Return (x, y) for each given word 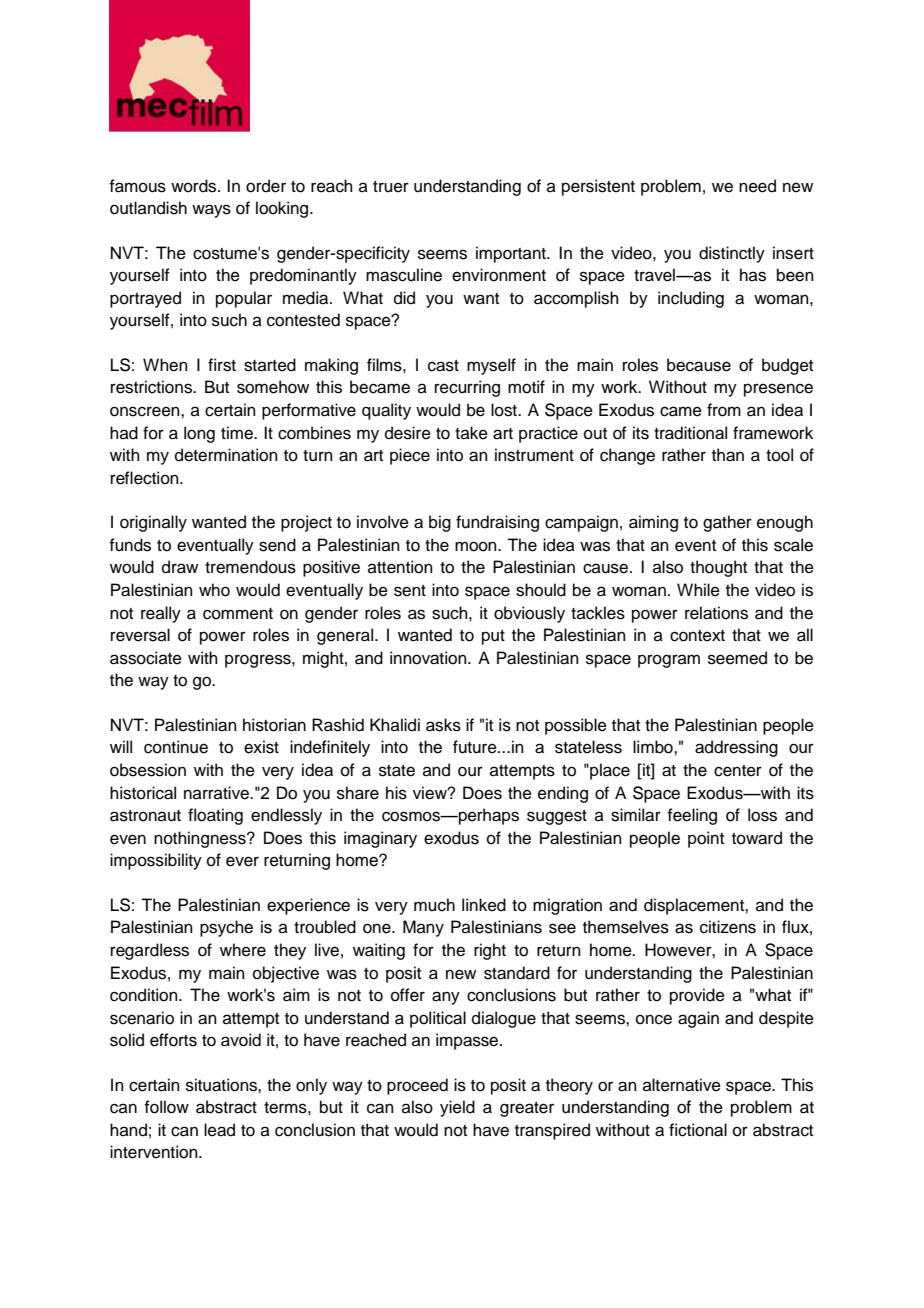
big (440, 523)
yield (457, 1108)
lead (219, 1130)
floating (215, 816)
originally (153, 523)
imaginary (380, 839)
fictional (698, 1130)
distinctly (732, 254)
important (512, 254)
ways (211, 211)
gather (727, 523)
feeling (692, 816)
